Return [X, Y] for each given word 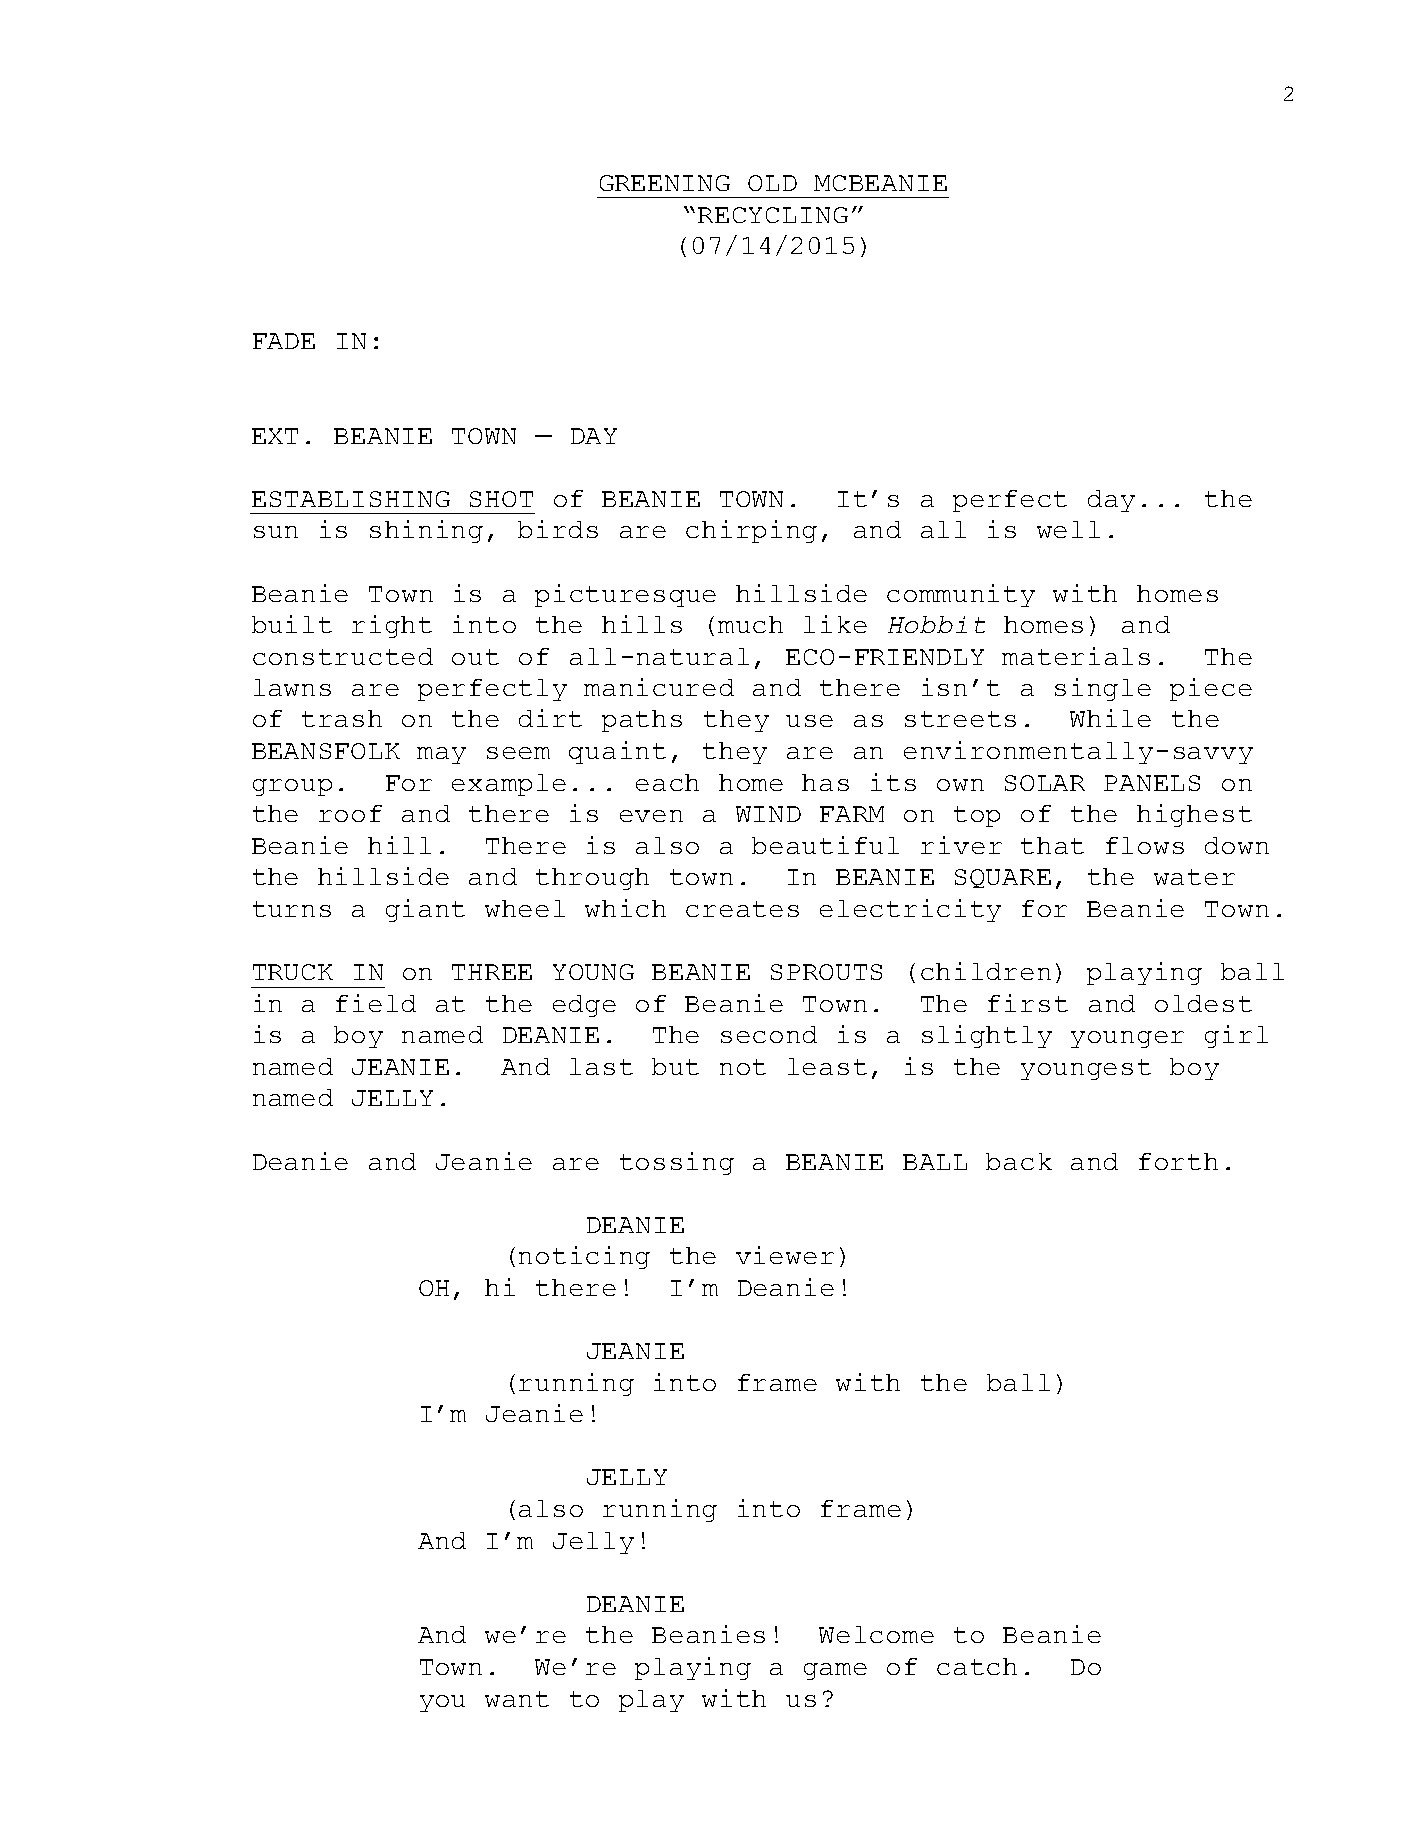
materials [1076, 656]
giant [425, 910]
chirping [751, 531]
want [517, 1699]
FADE [284, 341]
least [827, 1066]
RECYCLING [773, 215]
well [1068, 529]
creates [742, 909]
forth [1178, 1161]
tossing [677, 1163]
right [392, 626]
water [1194, 877]
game [835, 1671]
